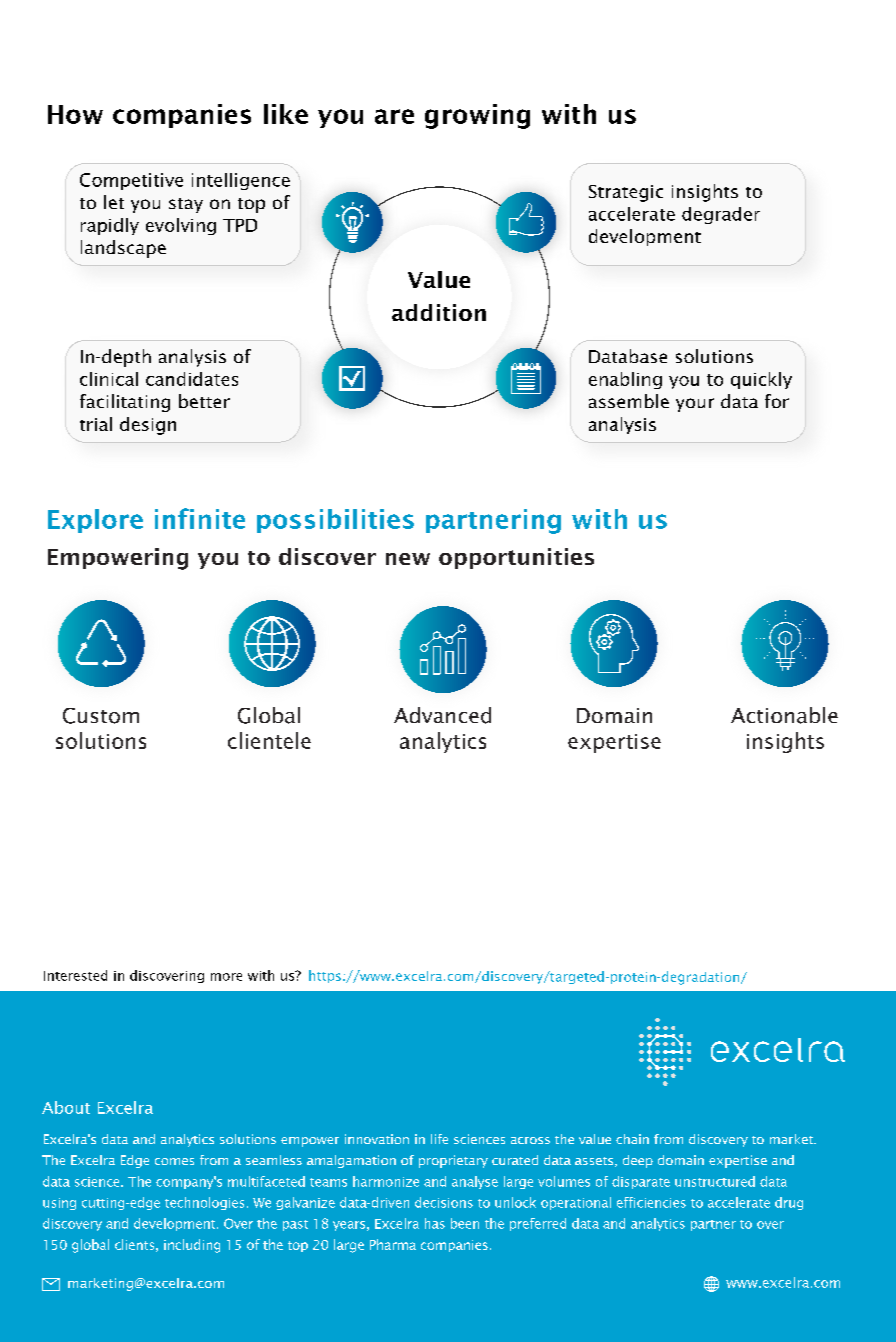  I want to click on Advanced, so click(442, 715).
